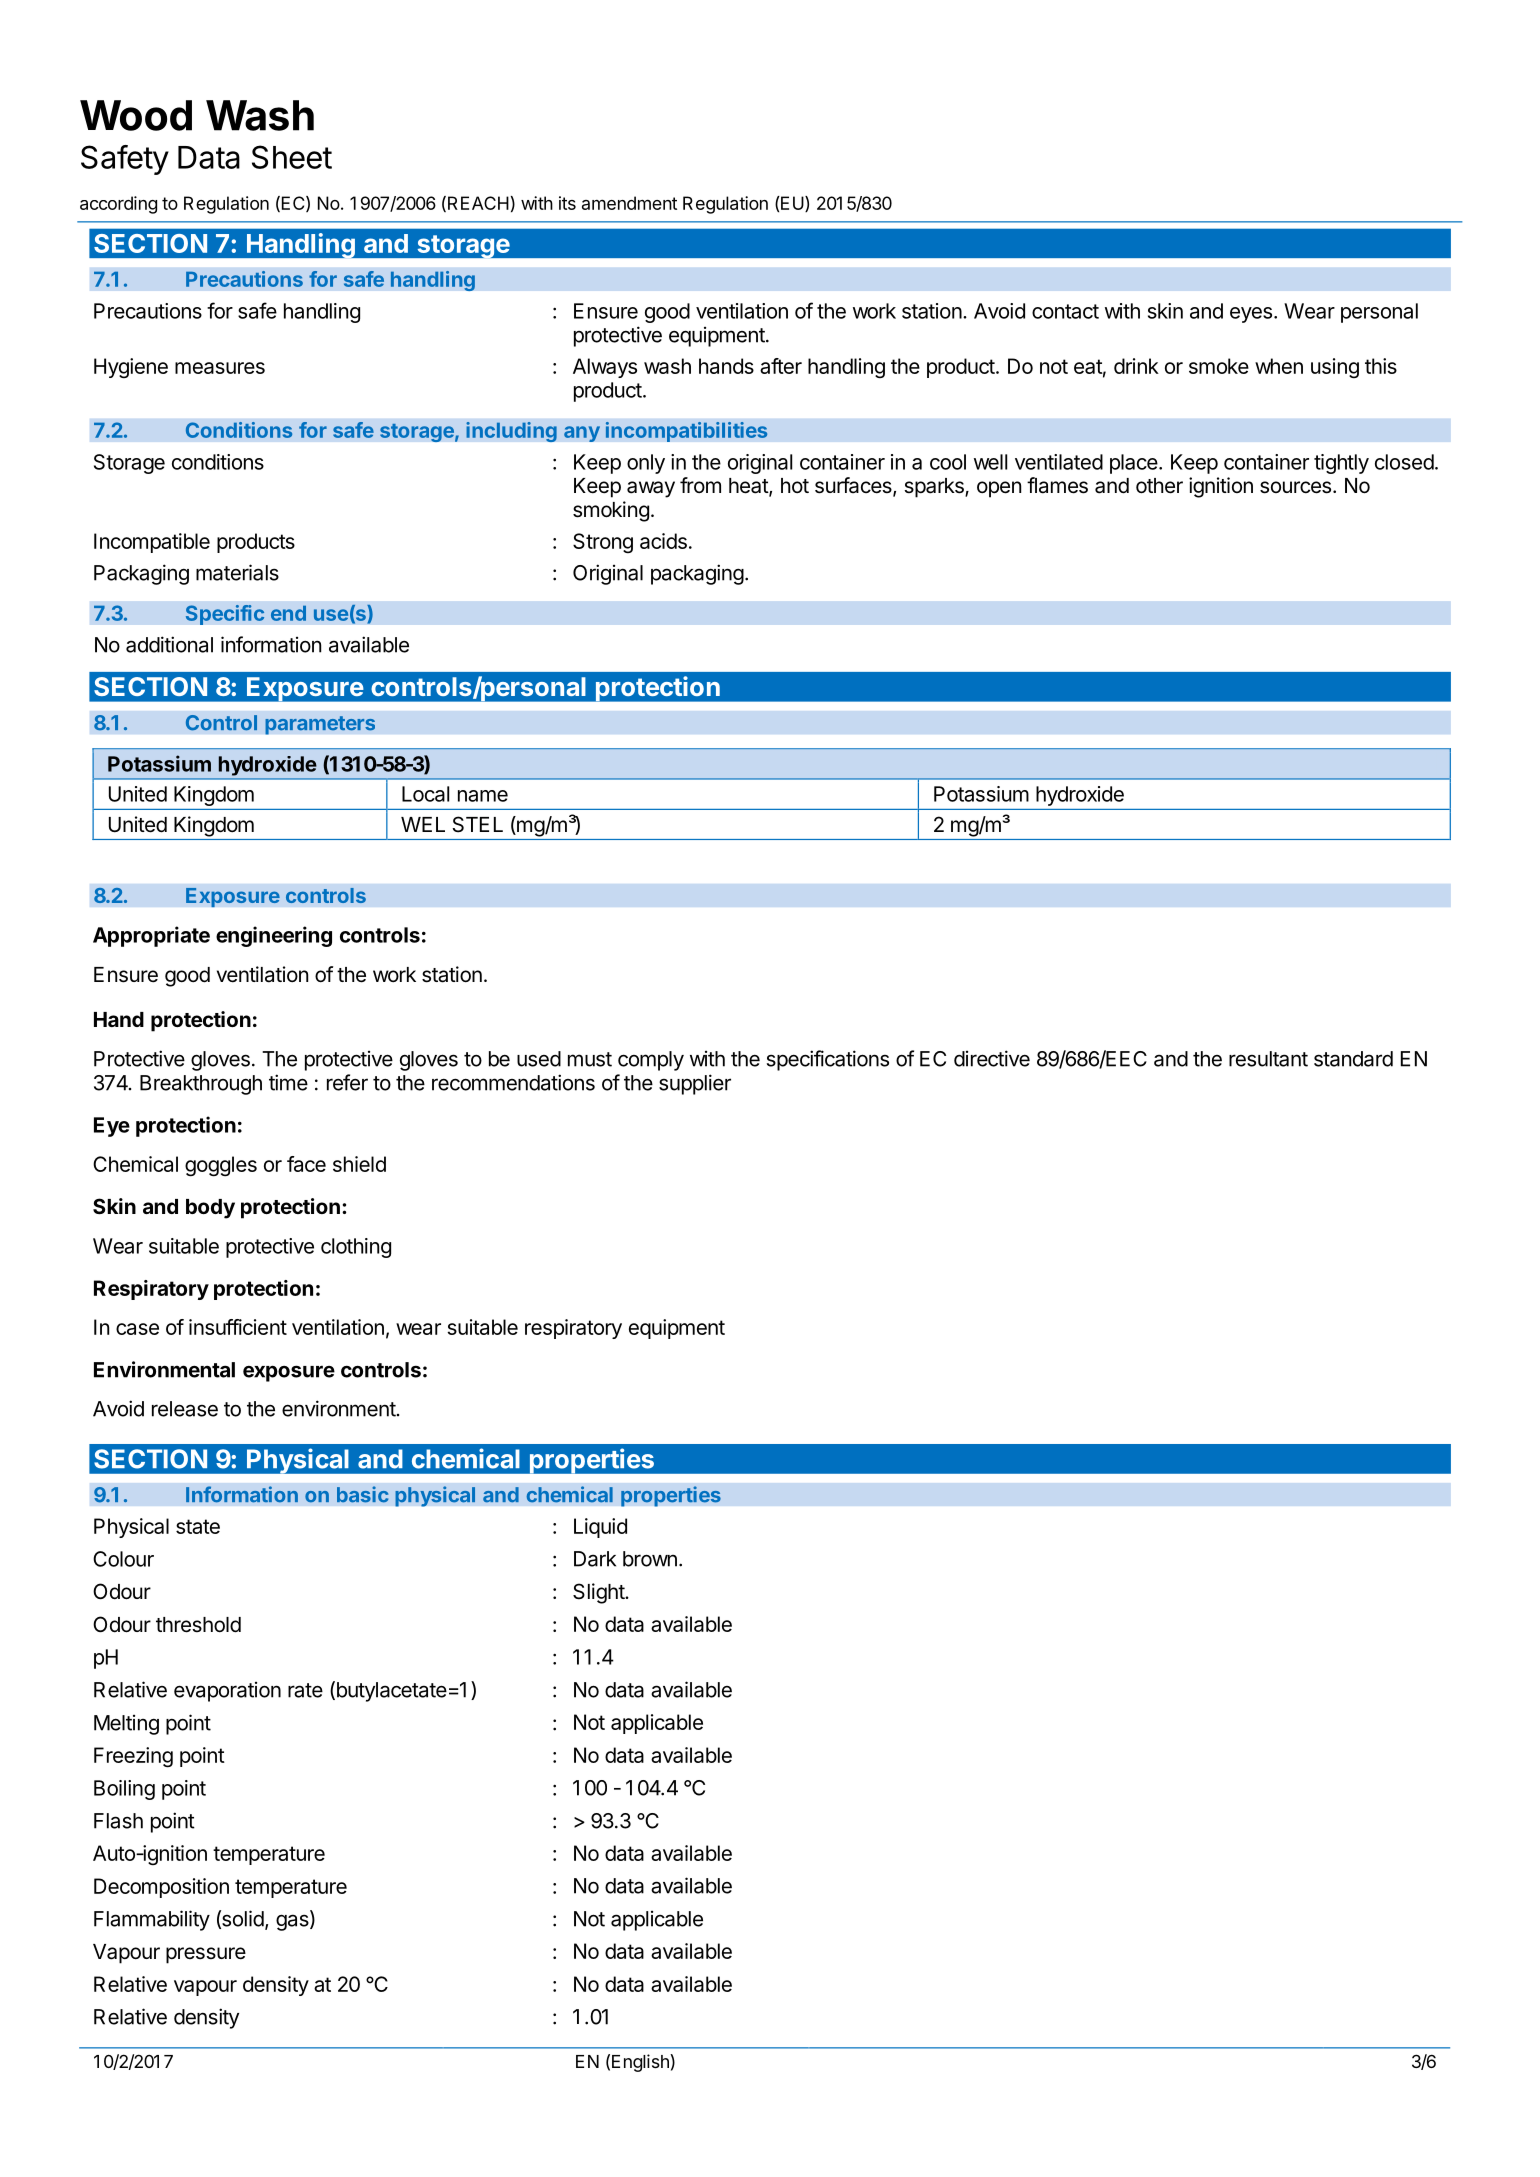 Image resolution: width=1540 pixels, height=2177 pixels. Describe the element at coordinates (288, 1082) in the page. I see `time` at that location.
